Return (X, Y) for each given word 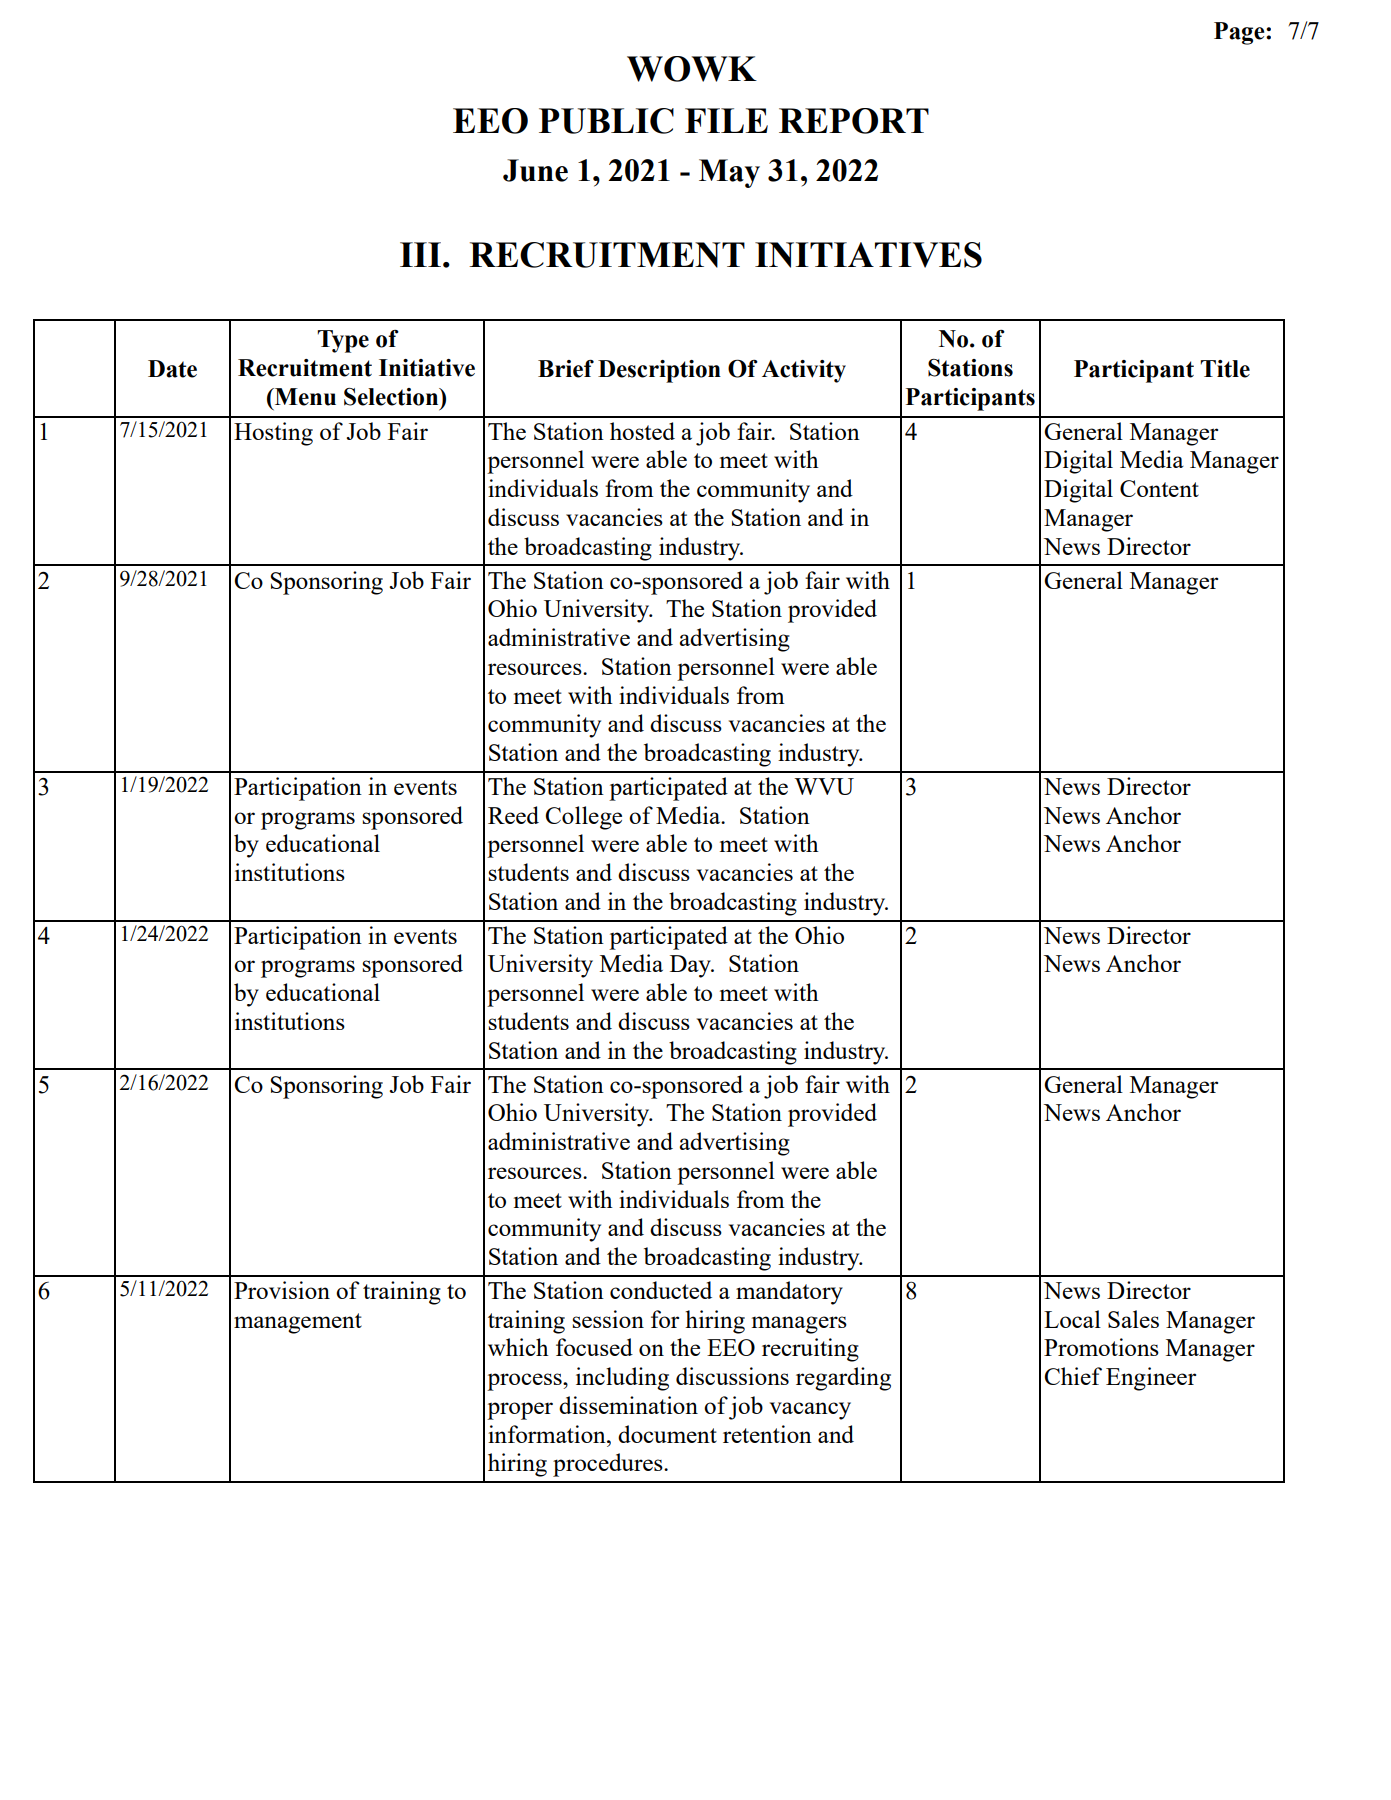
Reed (513, 815)
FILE (726, 120)
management (298, 1323)
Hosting (273, 434)
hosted (642, 431)
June (535, 170)
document (667, 1434)
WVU (824, 786)
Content (1159, 488)
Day (691, 966)
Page (1240, 33)
